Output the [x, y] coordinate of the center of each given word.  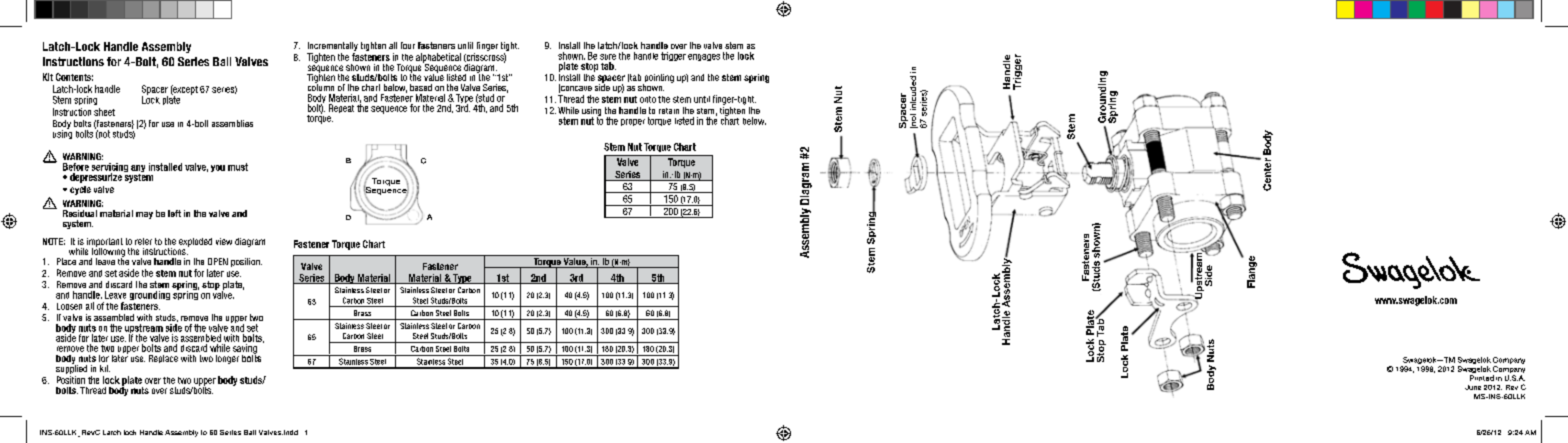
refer [143, 241]
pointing [658, 79]
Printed [1482, 378]
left [174, 213]
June [1473, 387]
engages [704, 57]
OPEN [218, 261]
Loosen [69, 306]
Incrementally [332, 48]
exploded [195, 242]
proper [633, 122]
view [224, 241]
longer [227, 359]
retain [669, 111]
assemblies [232, 123]
